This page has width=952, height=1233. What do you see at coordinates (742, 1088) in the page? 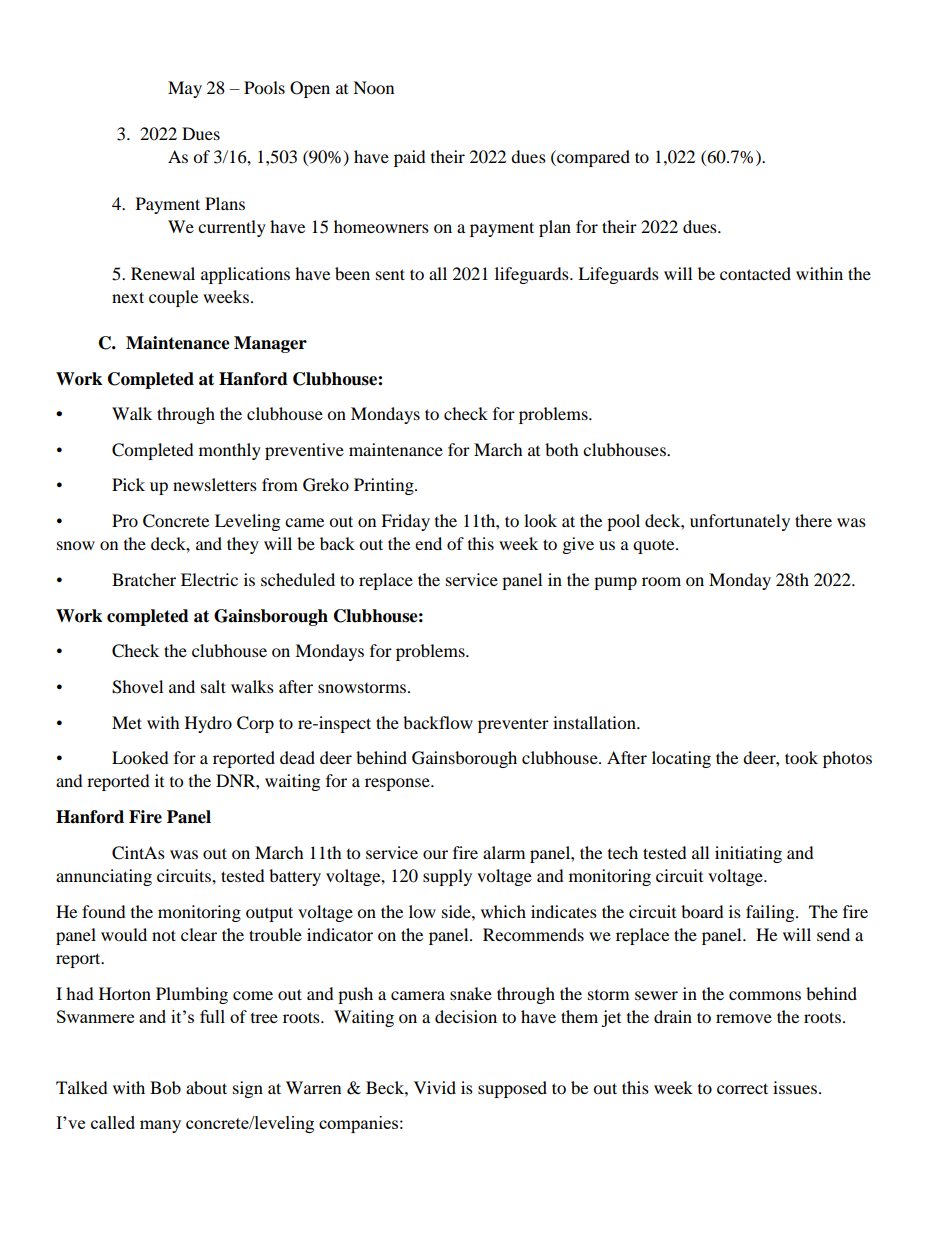
I see `correct` at bounding box center [742, 1088].
